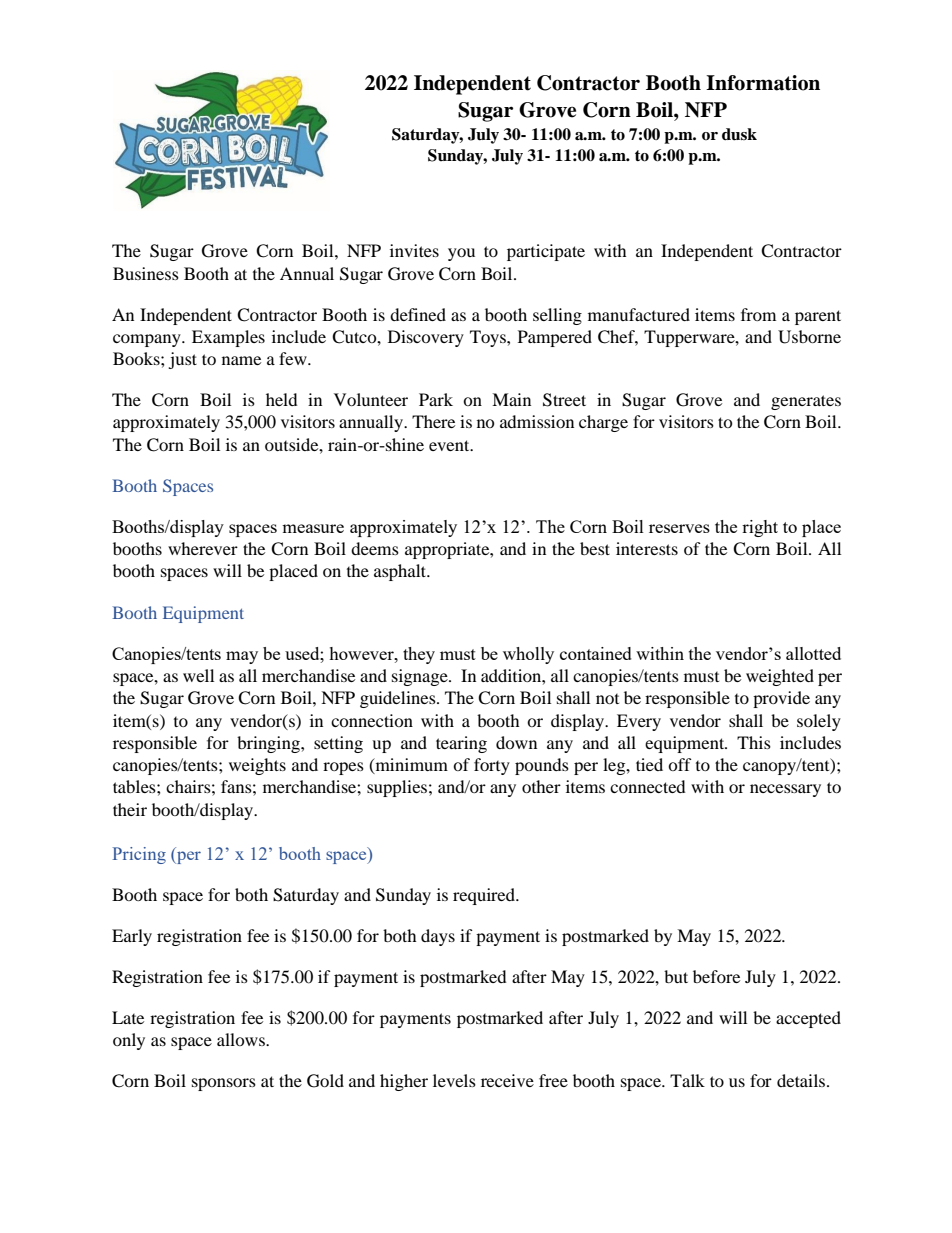 This screenshot has width=952, height=1233. I want to click on Examples, so click(228, 338).
